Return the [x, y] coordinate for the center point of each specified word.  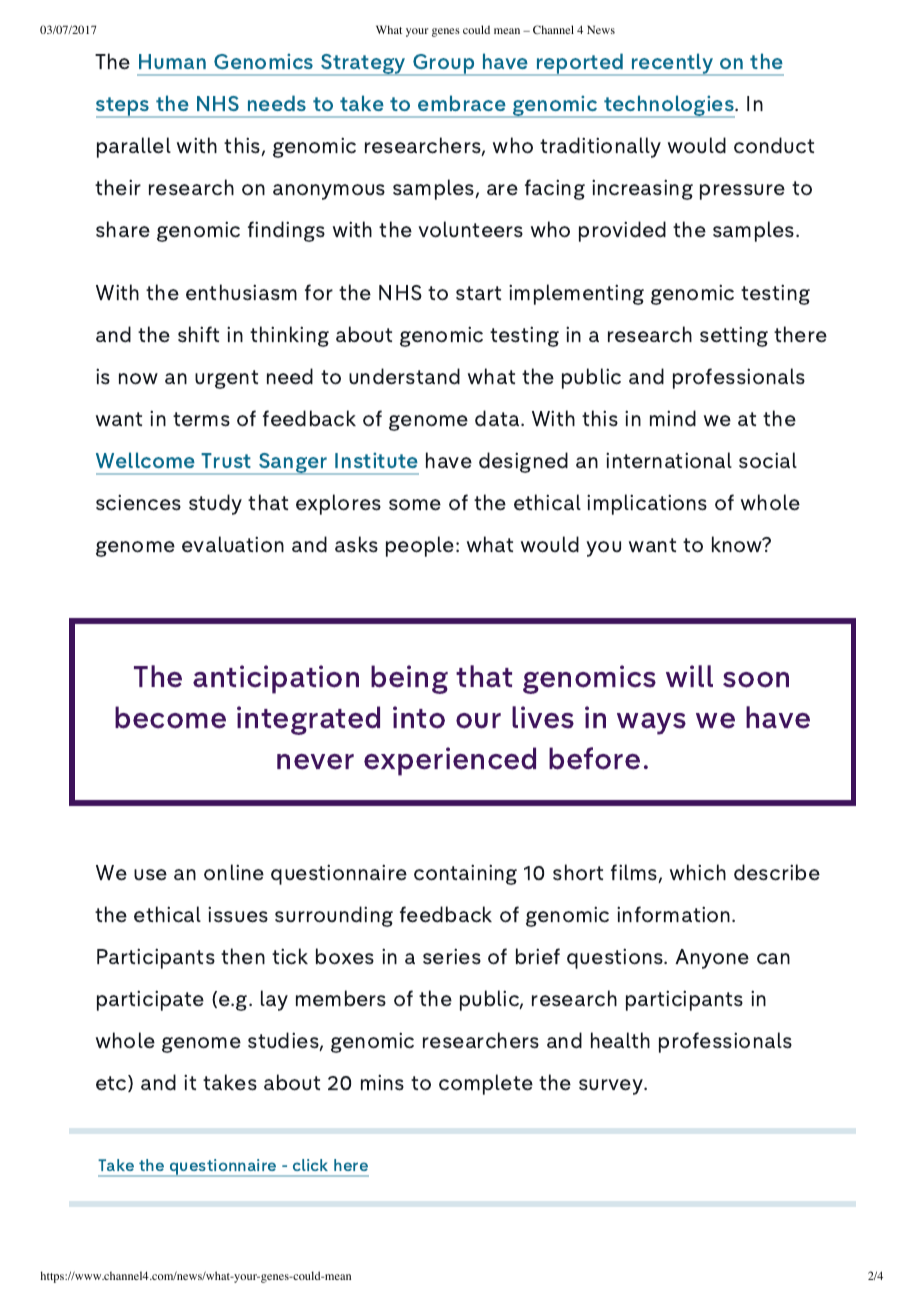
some [415, 505]
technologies [669, 106]
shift [198, 334]
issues [238, 914]
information [675, 914]
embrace [462, 103]
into [419, 717]
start [478, 293]
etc [112, 1083]
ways [651, 724]
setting [734, 336]
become [170, 717]
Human [172, 61]
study [215, 504]
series [452, 956]
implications [647, 504]
